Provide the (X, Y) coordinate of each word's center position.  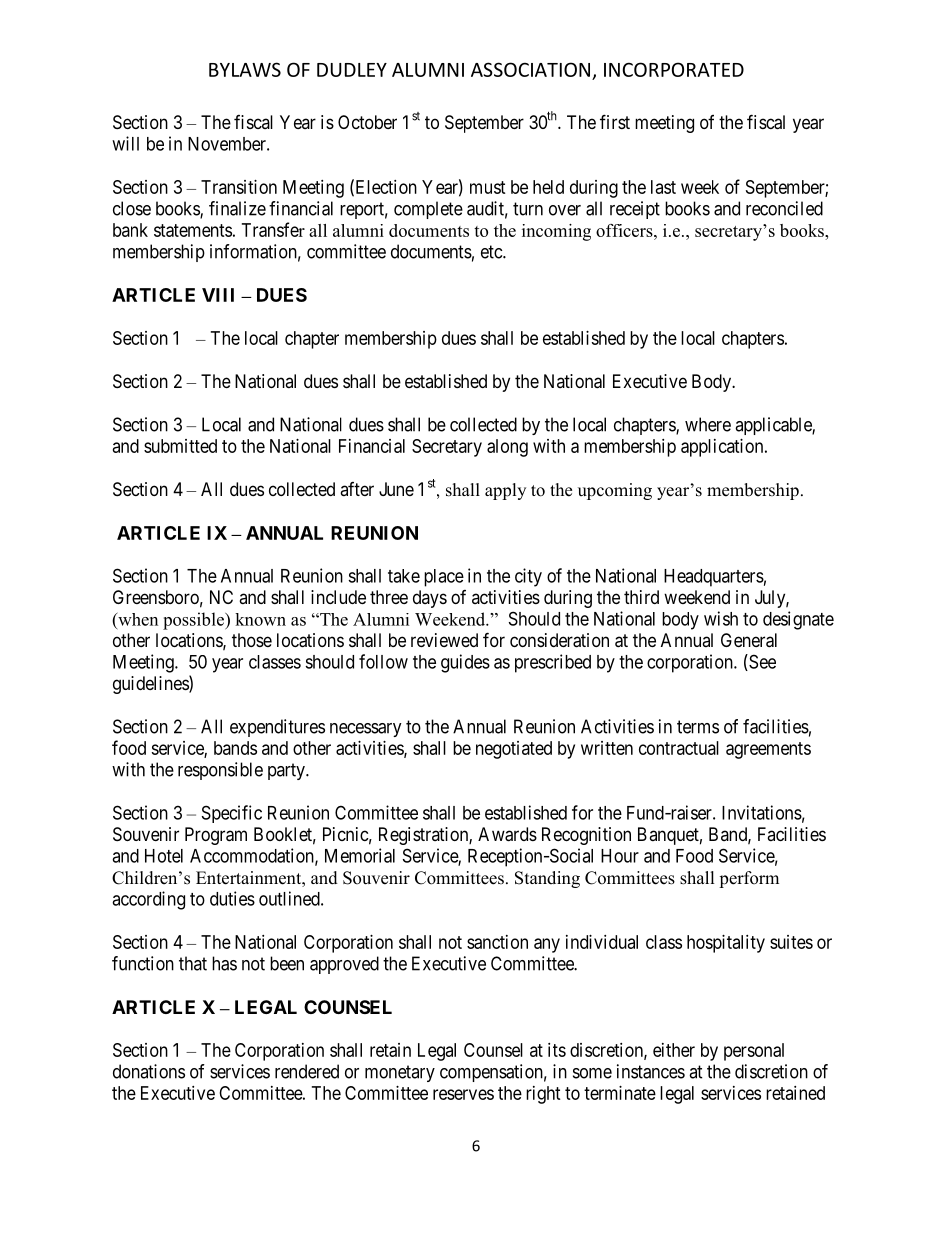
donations (149, 1071)
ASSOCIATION (530, 69)
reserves (463, 1094)
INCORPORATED (674, 69)
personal (754, 1052)
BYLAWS (245, 69)
